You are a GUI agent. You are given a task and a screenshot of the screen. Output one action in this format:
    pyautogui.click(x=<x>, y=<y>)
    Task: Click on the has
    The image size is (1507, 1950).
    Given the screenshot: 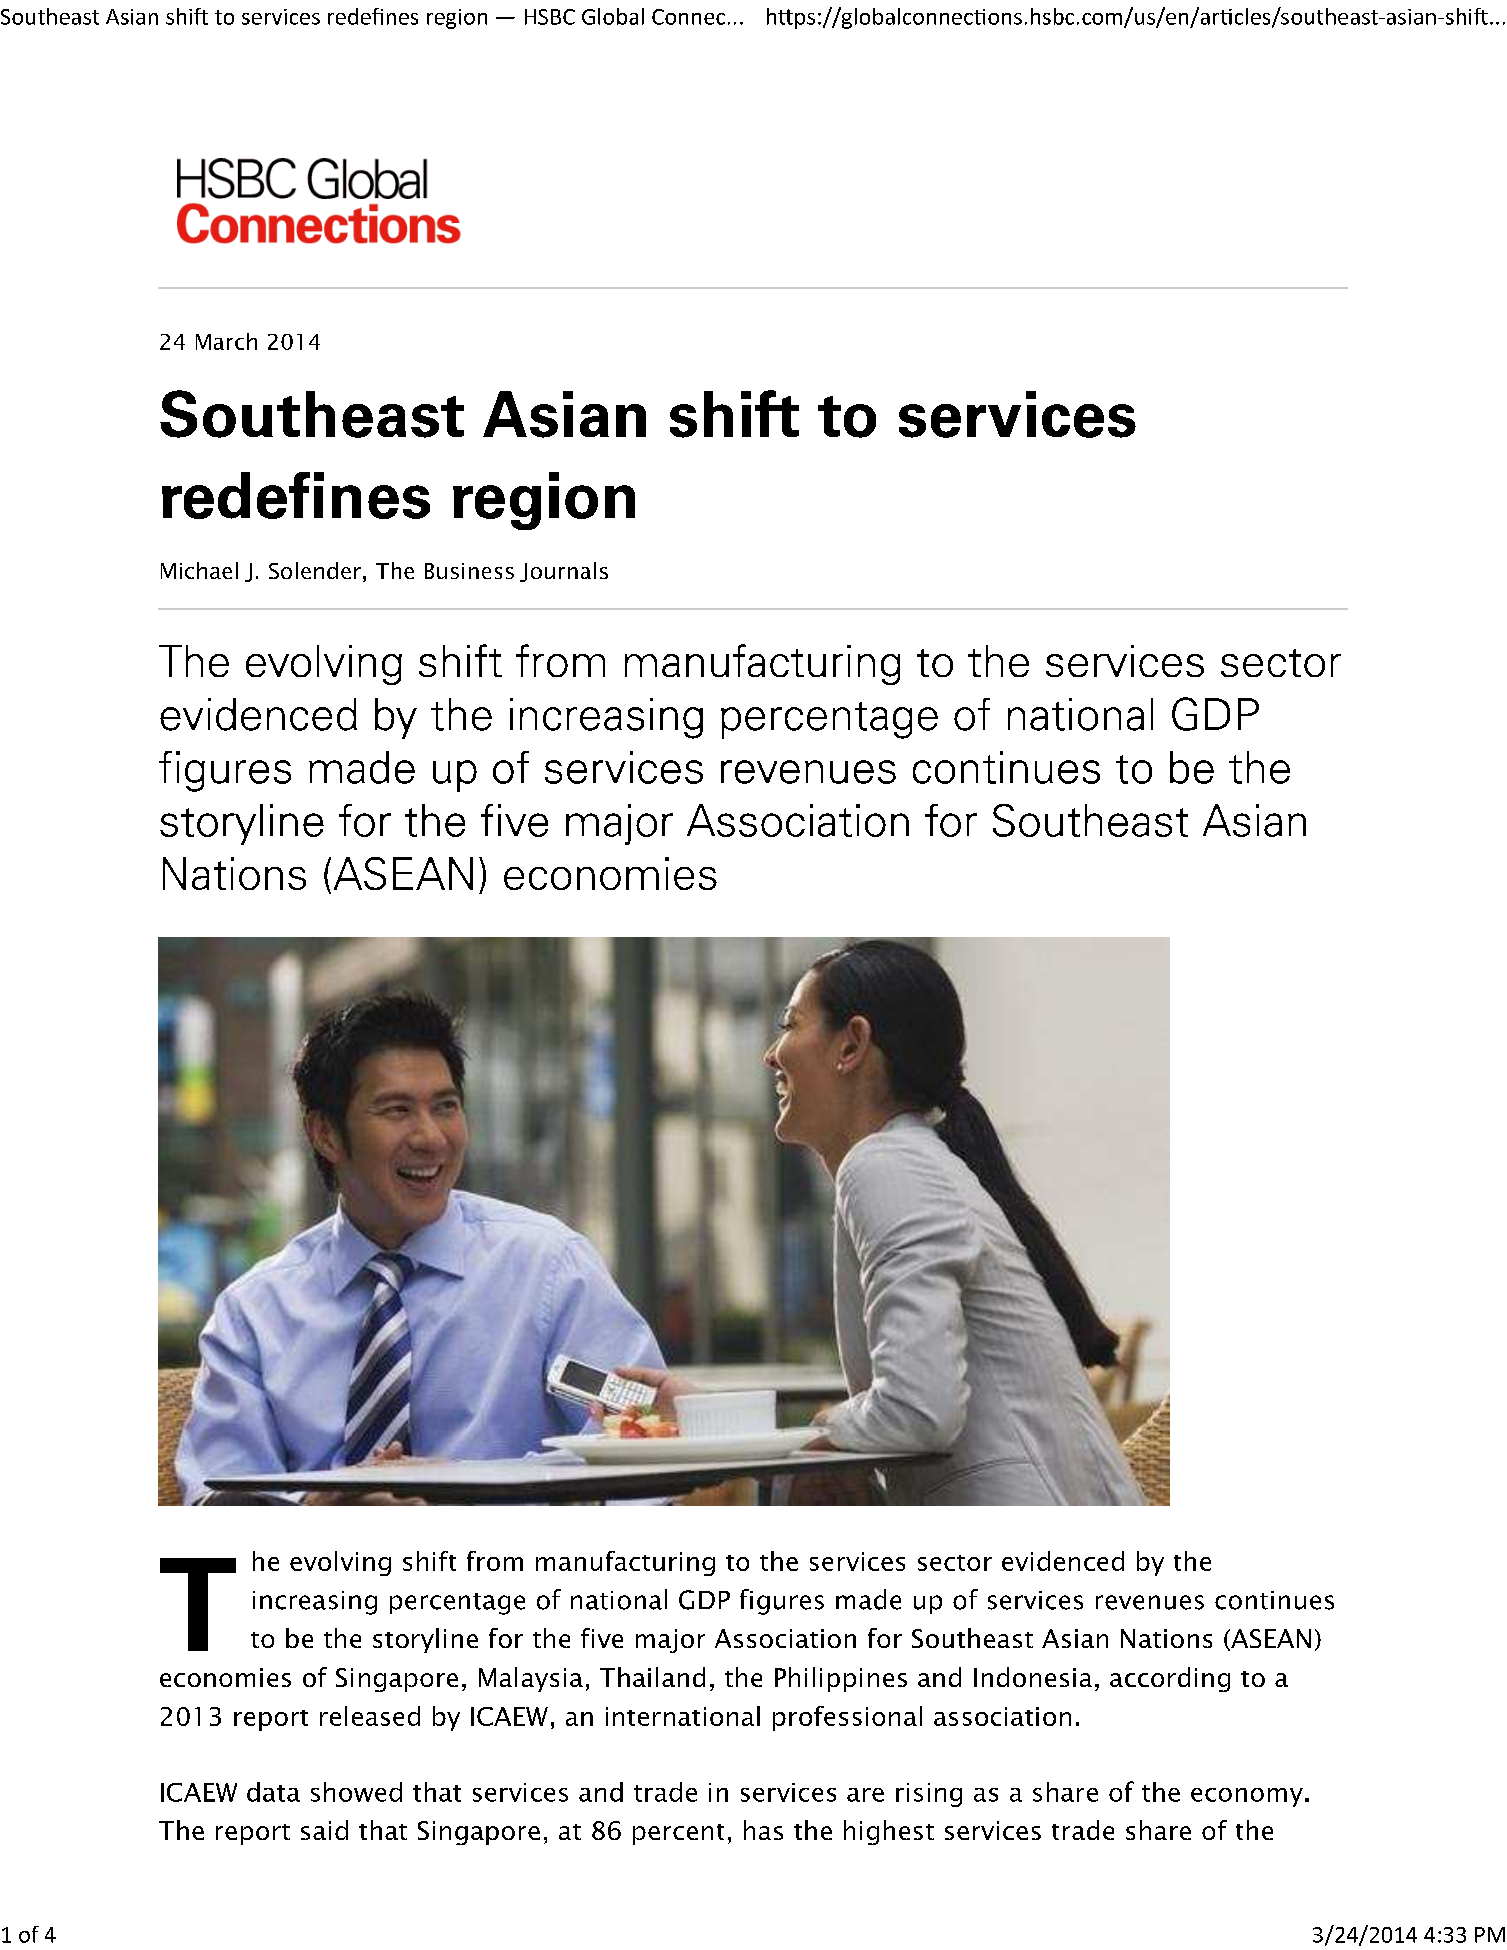 What is the action you would take?
    pyautogui.click(x=763, y=1830)
